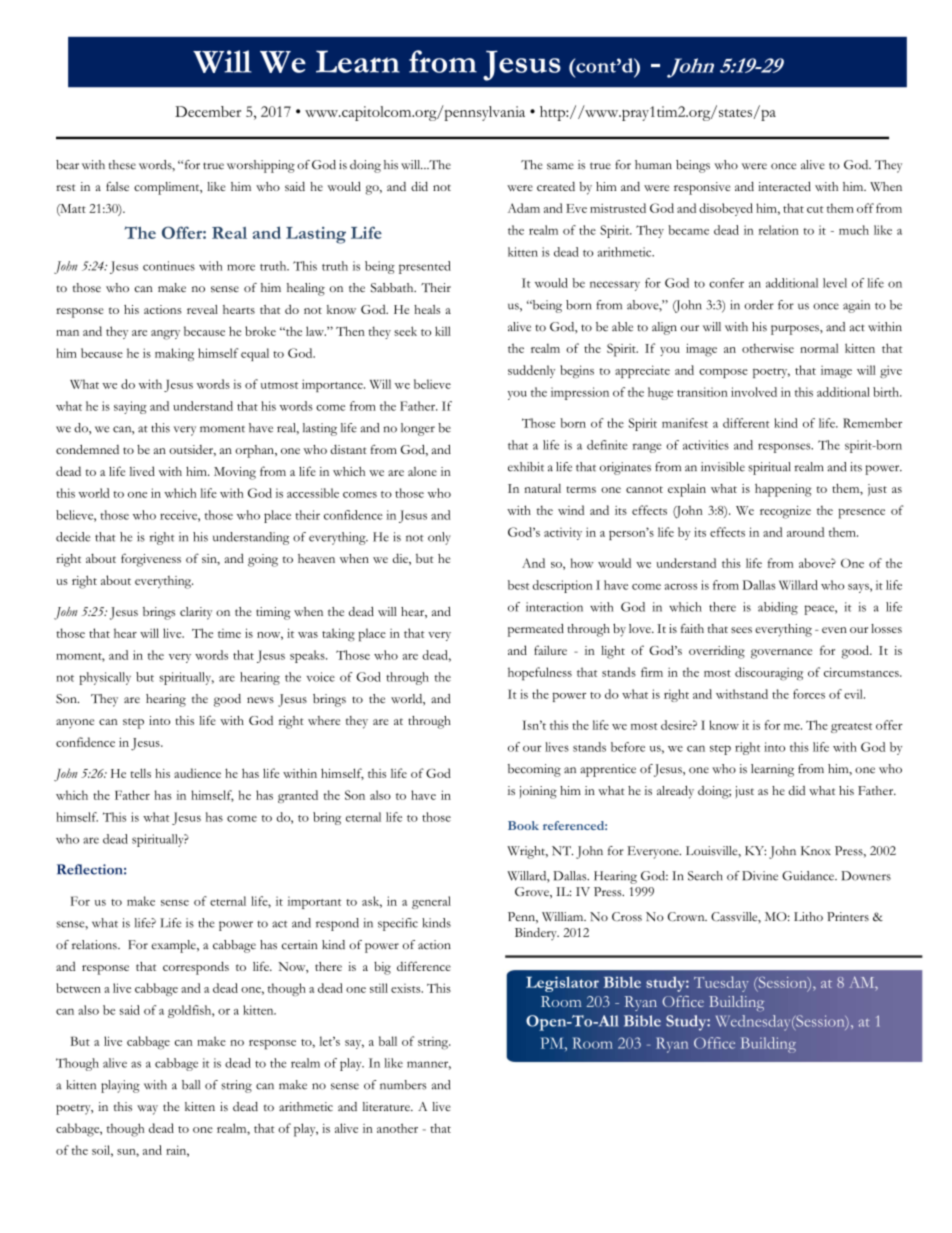  Describe the element at coordinates (781, 654) in the image. I see `governance` at that location.
